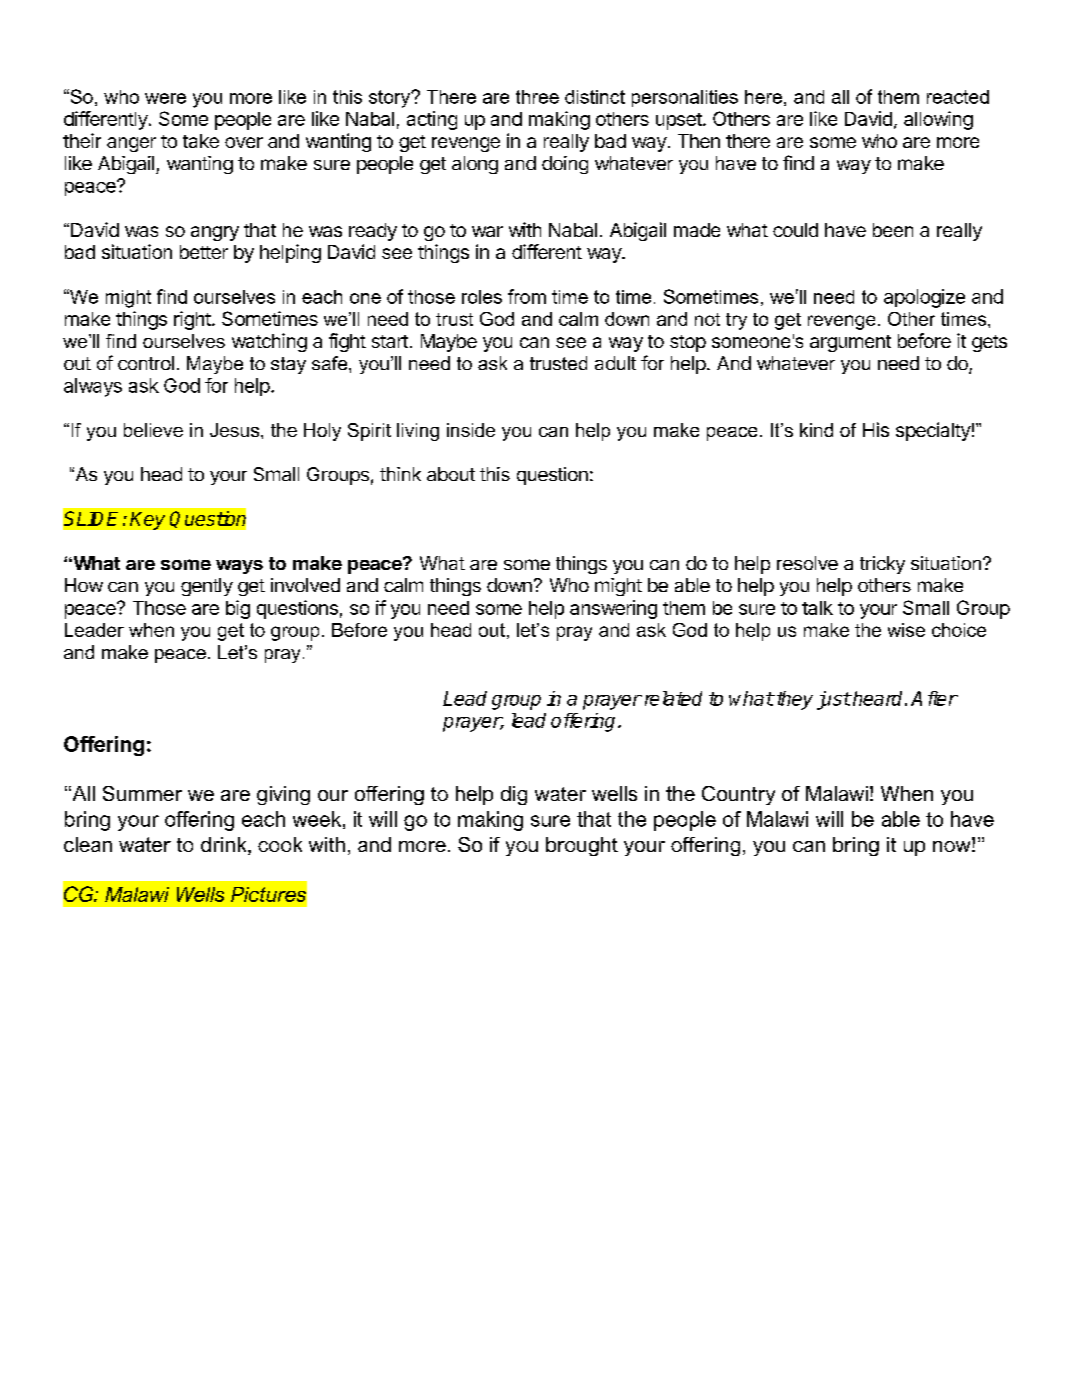 Image resolution: width=1075 pixels, height=1391 pixels. I want to click on drink, so click(225, 846).
